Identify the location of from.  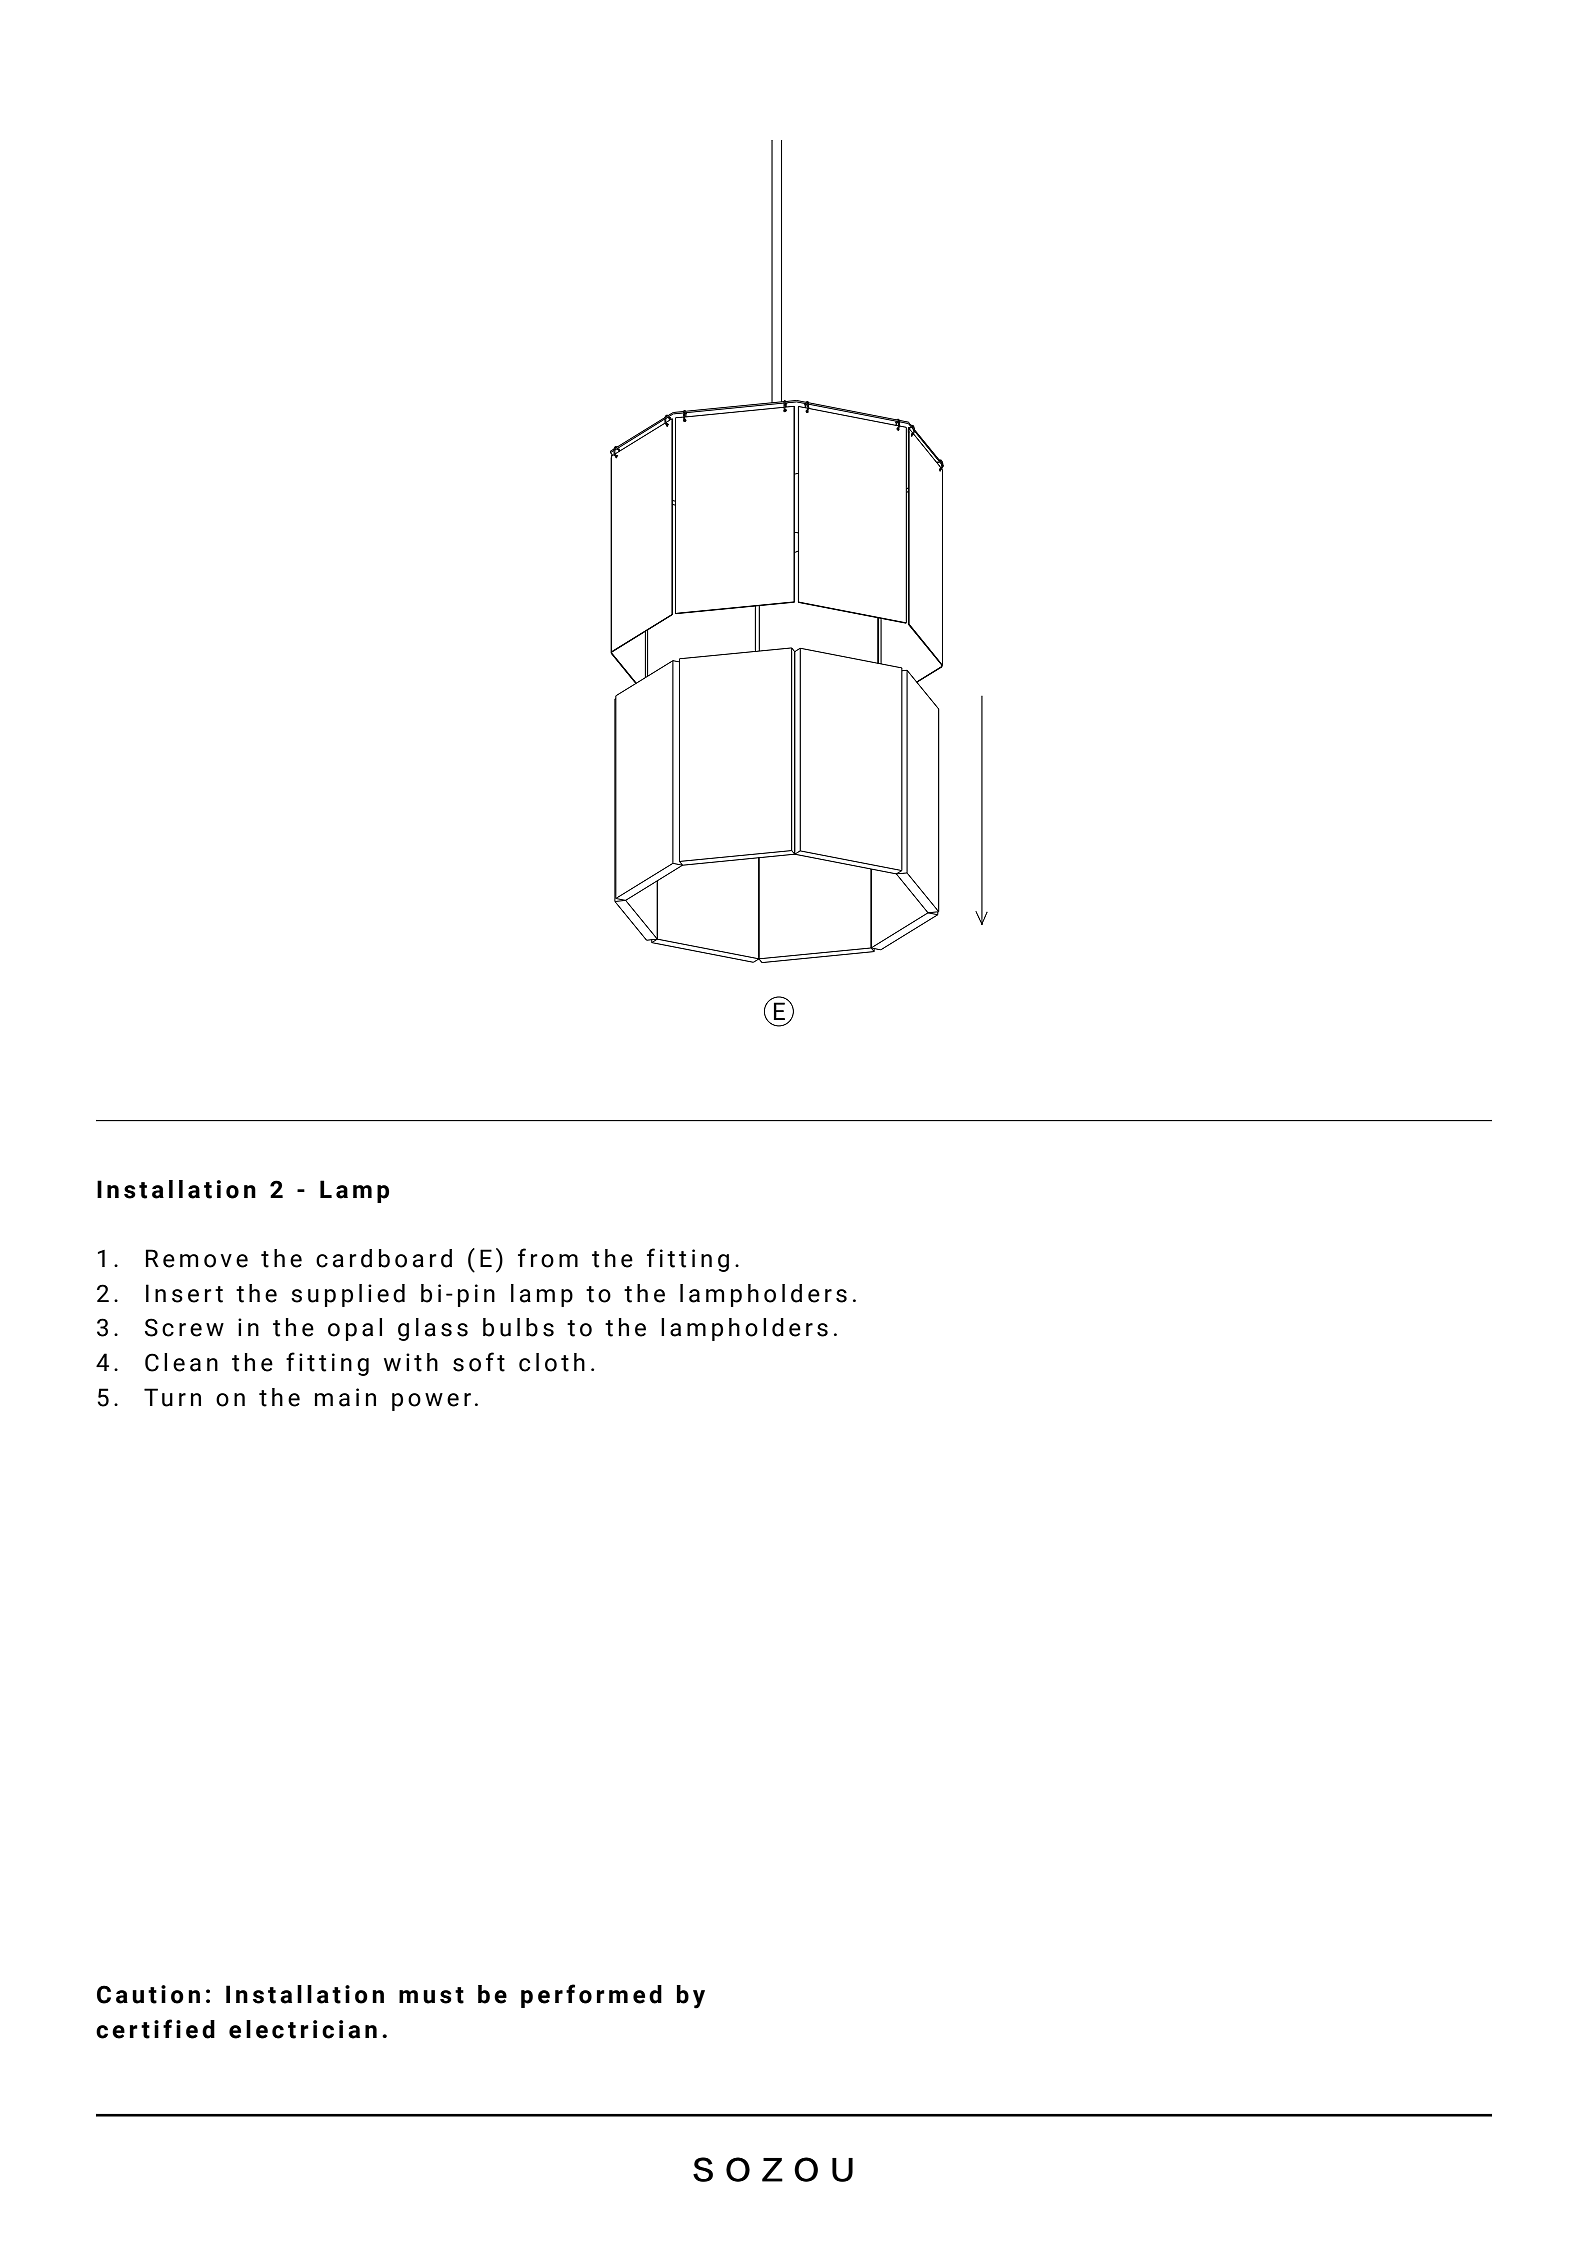
(548, 1258).
